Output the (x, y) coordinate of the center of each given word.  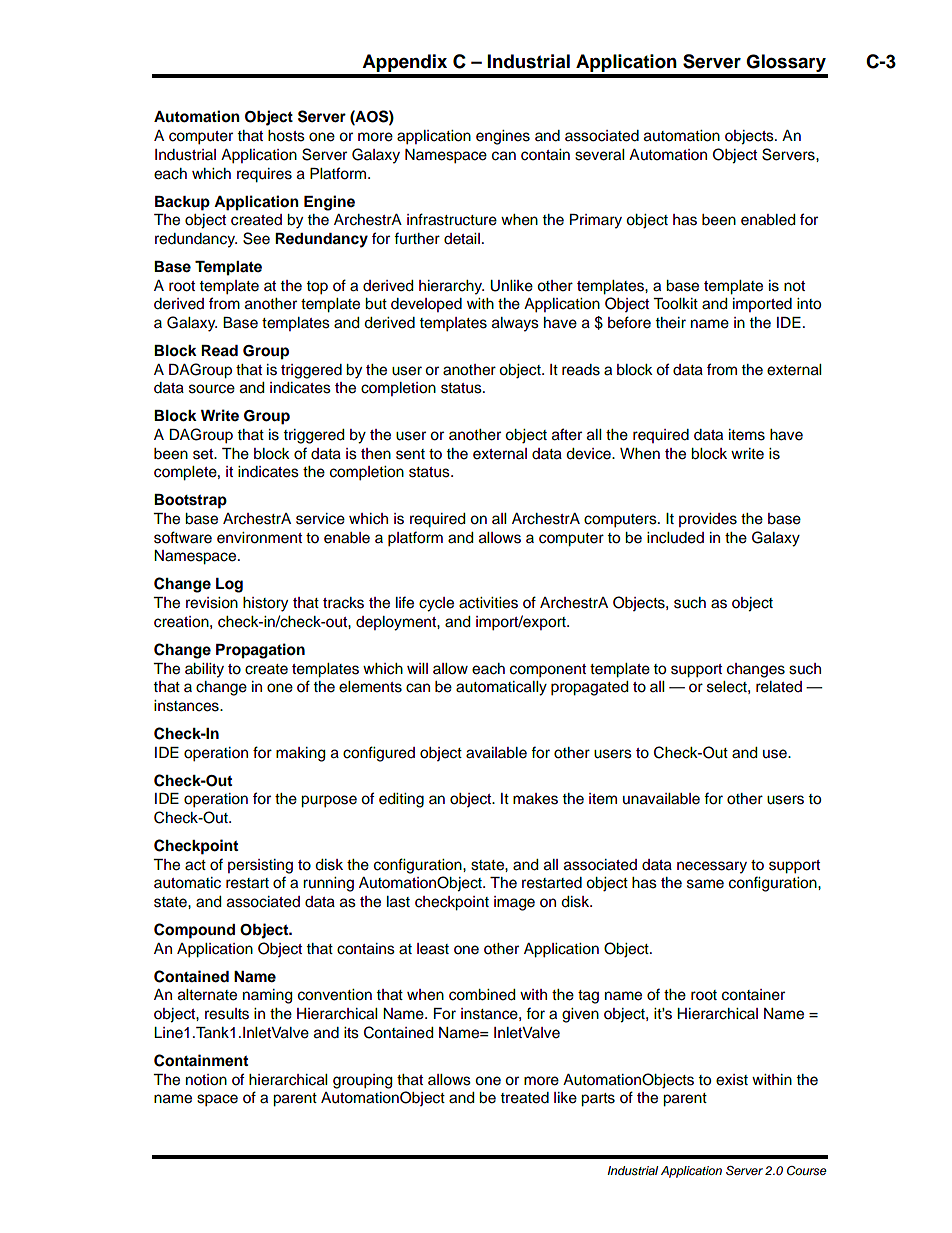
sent (410, 454)
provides (708, 520)
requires (264, 175)
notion (206, 1080)
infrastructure (452, 219)
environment (259, 538)
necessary (712, 867)
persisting (260, 866)
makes (535, 799)
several (599, 155)
